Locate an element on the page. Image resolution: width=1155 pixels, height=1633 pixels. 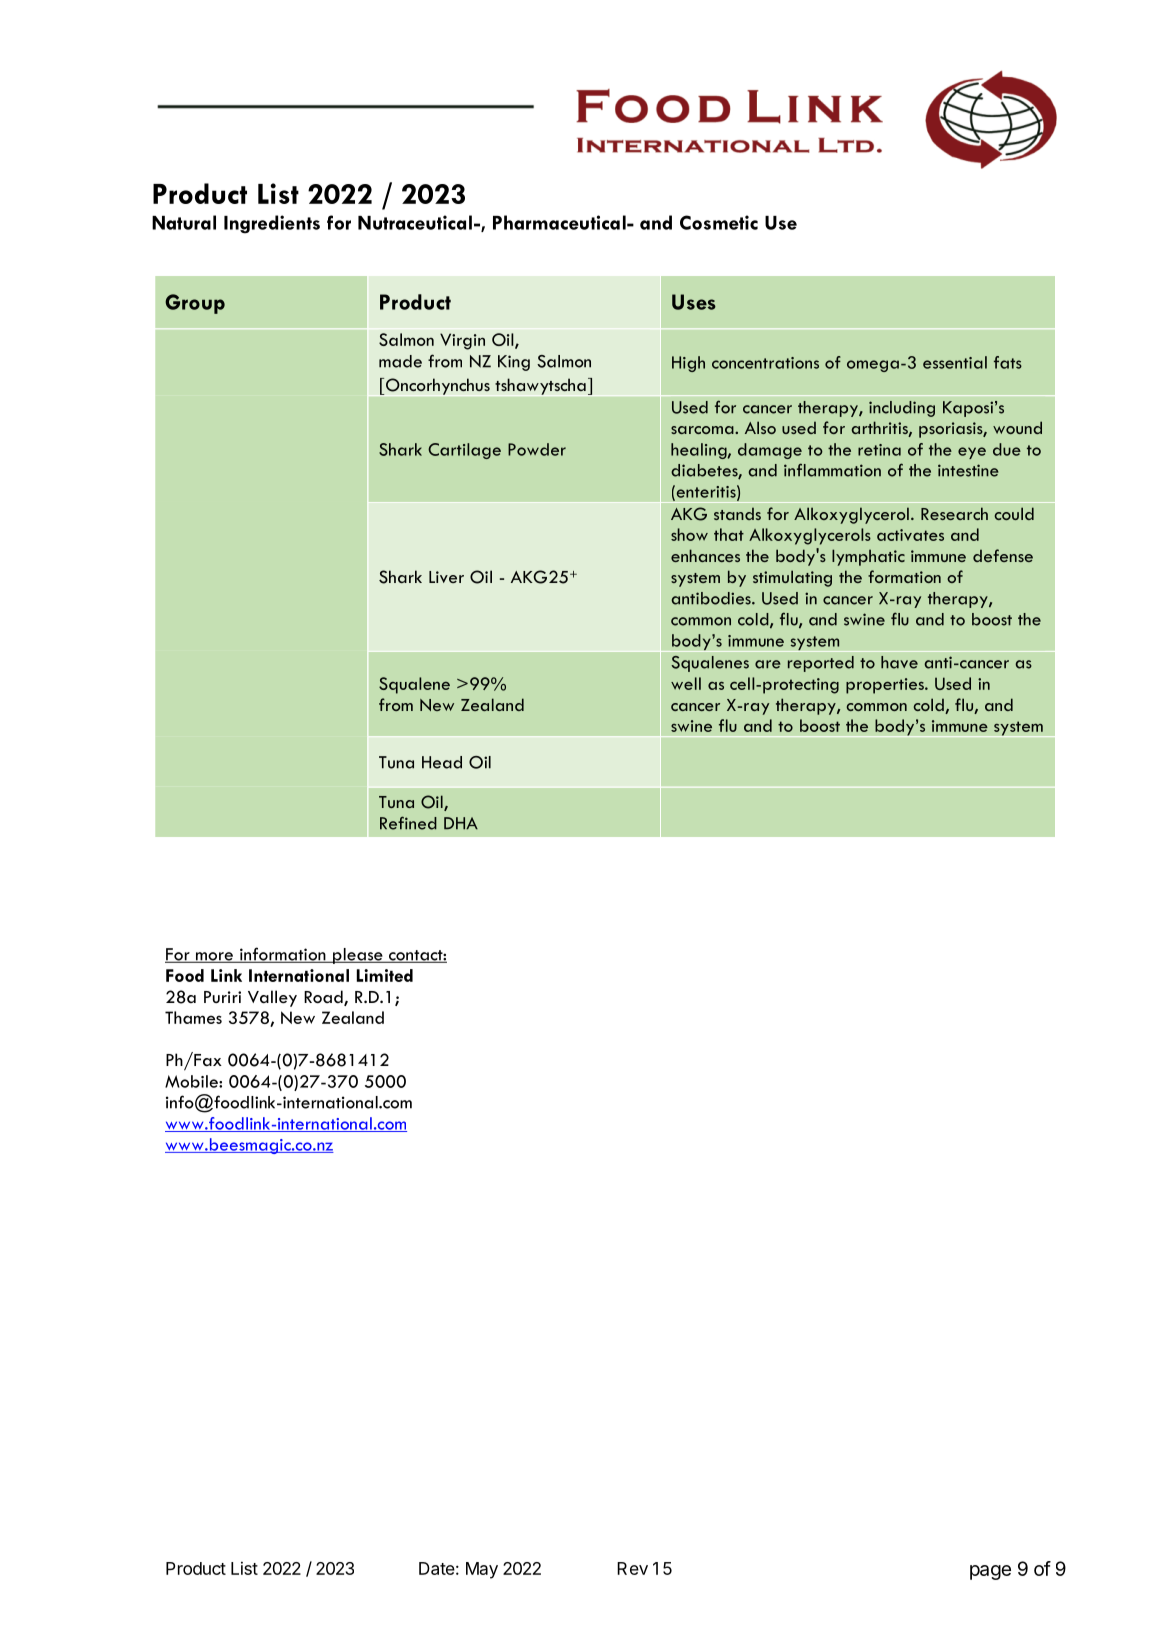
activates is located at coordinates (910, 535).
